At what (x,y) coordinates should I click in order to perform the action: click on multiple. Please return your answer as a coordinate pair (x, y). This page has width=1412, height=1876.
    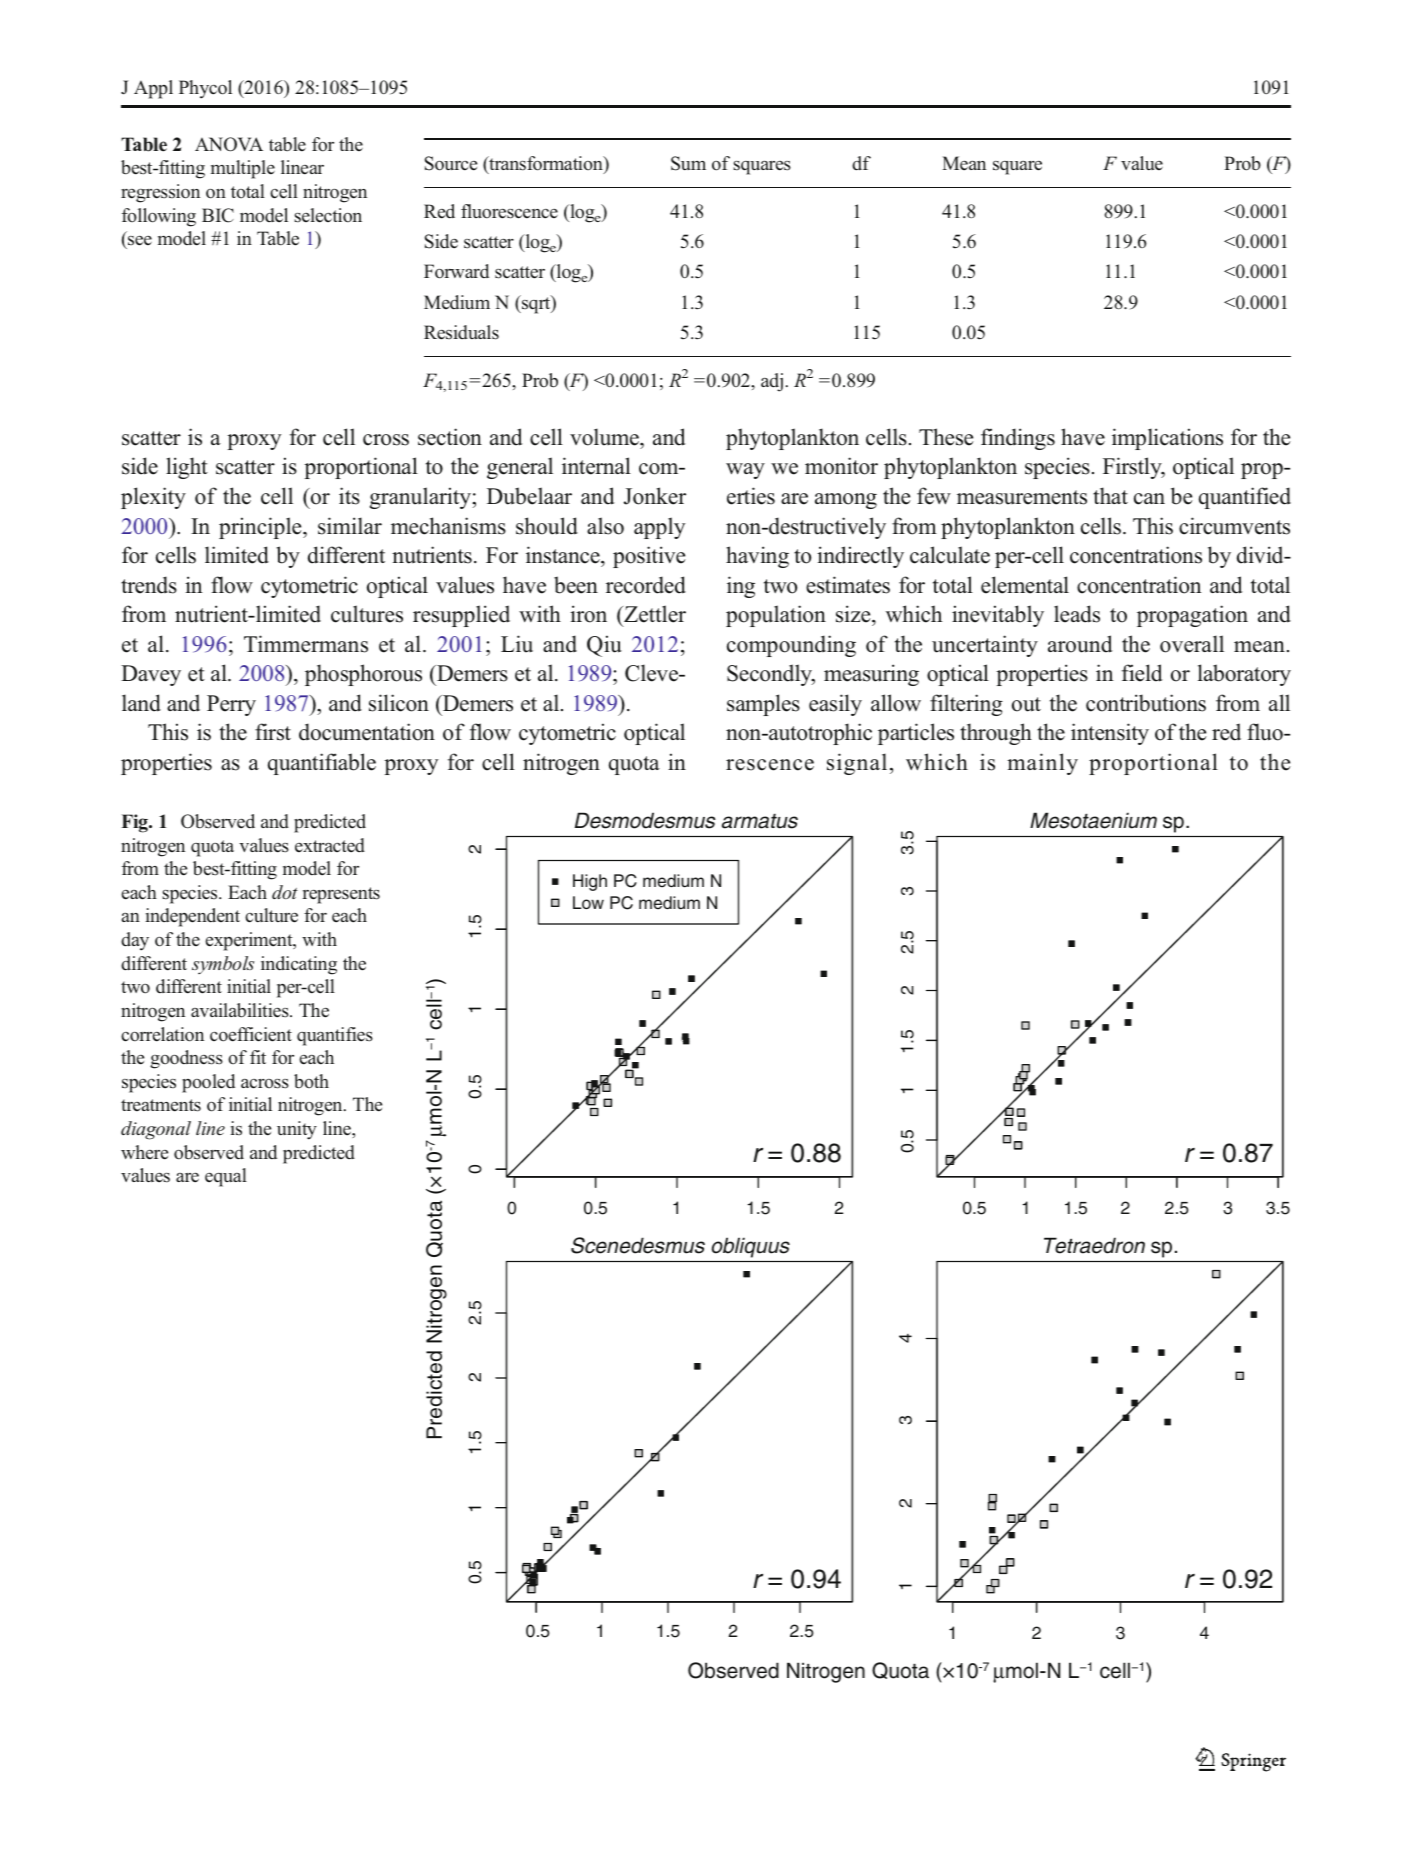
    Looking at the image, I should click on (243, 169).
